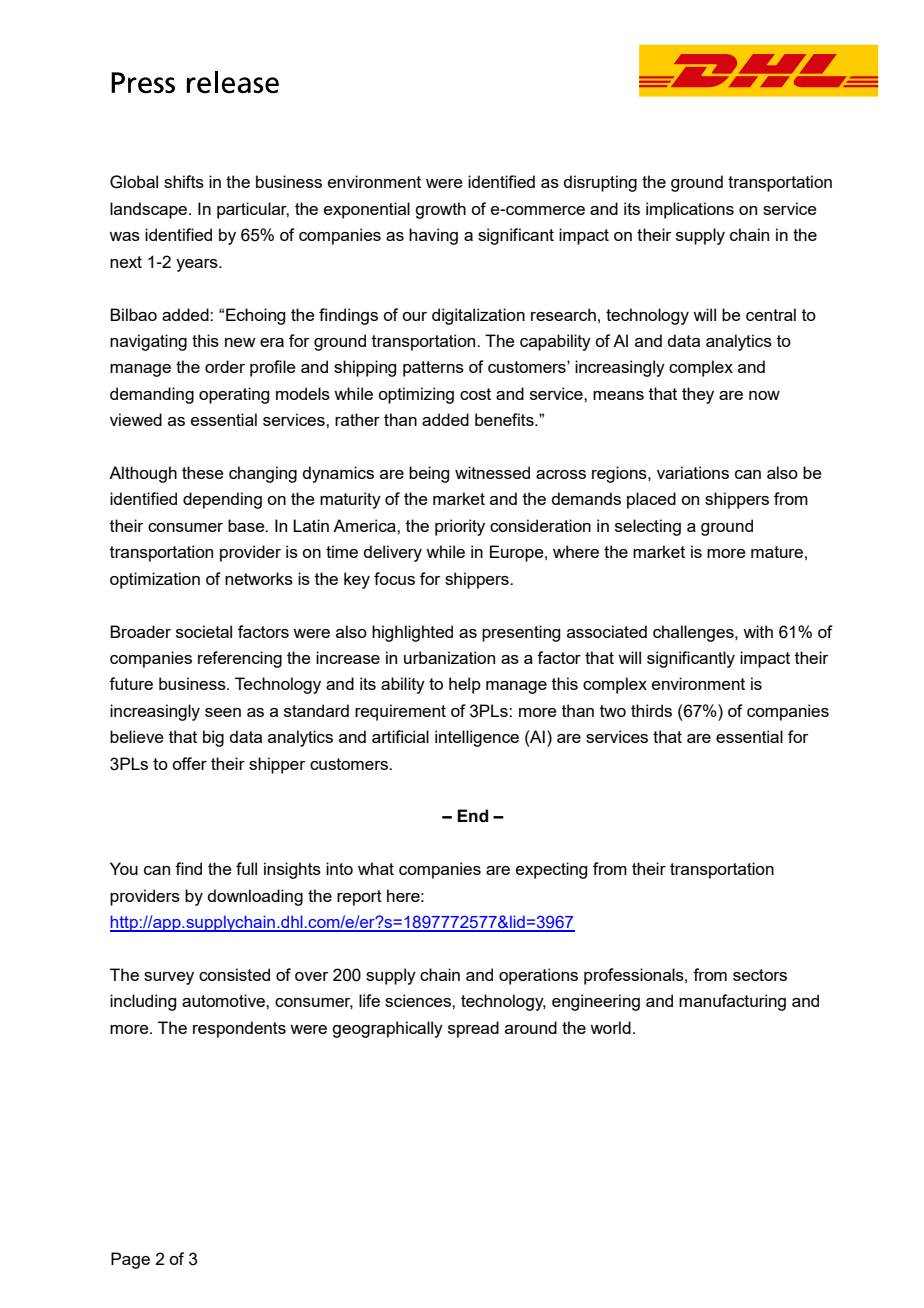  I want to click on implications, so click(690, 210).
